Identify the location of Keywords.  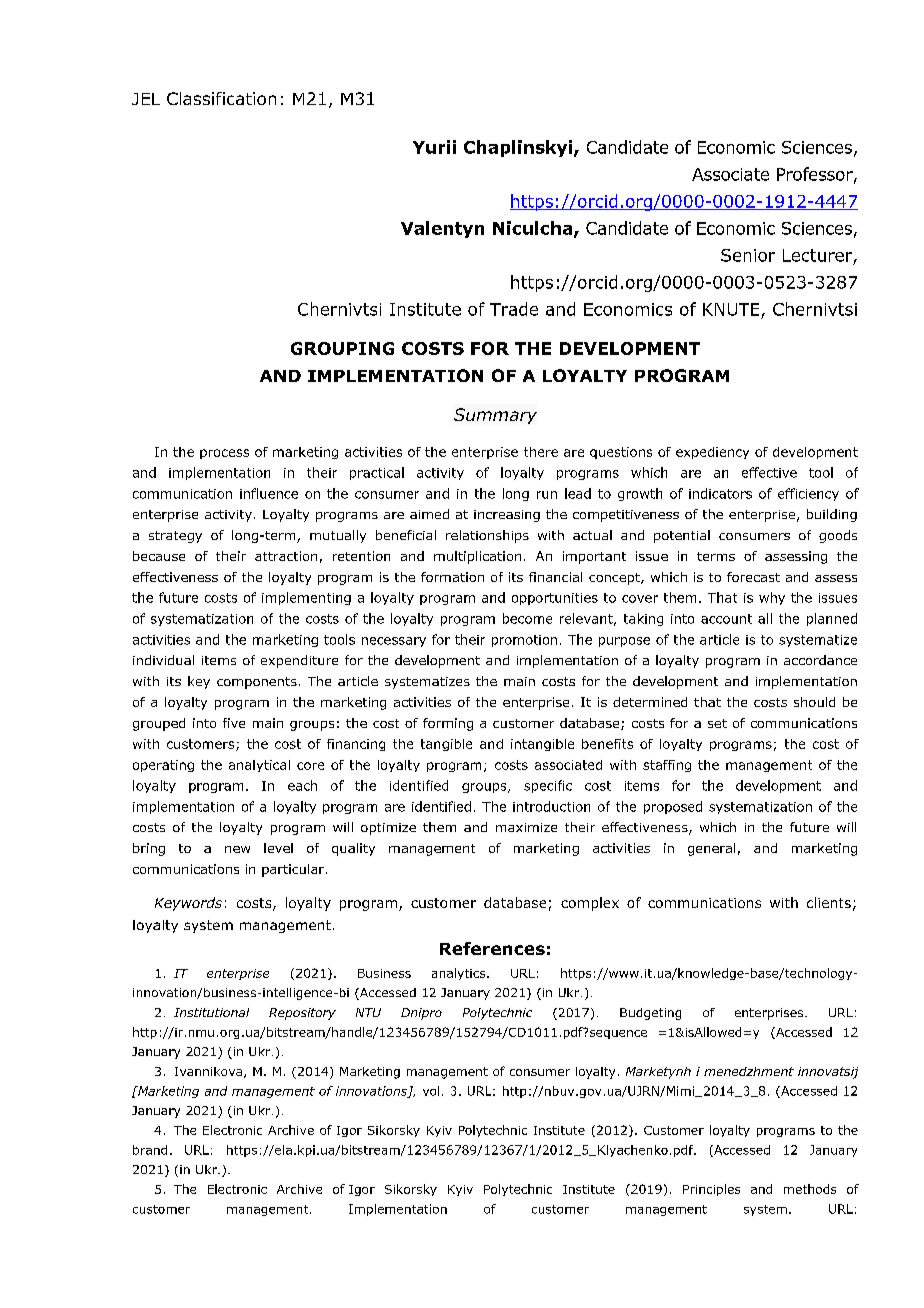
(188, 904).
